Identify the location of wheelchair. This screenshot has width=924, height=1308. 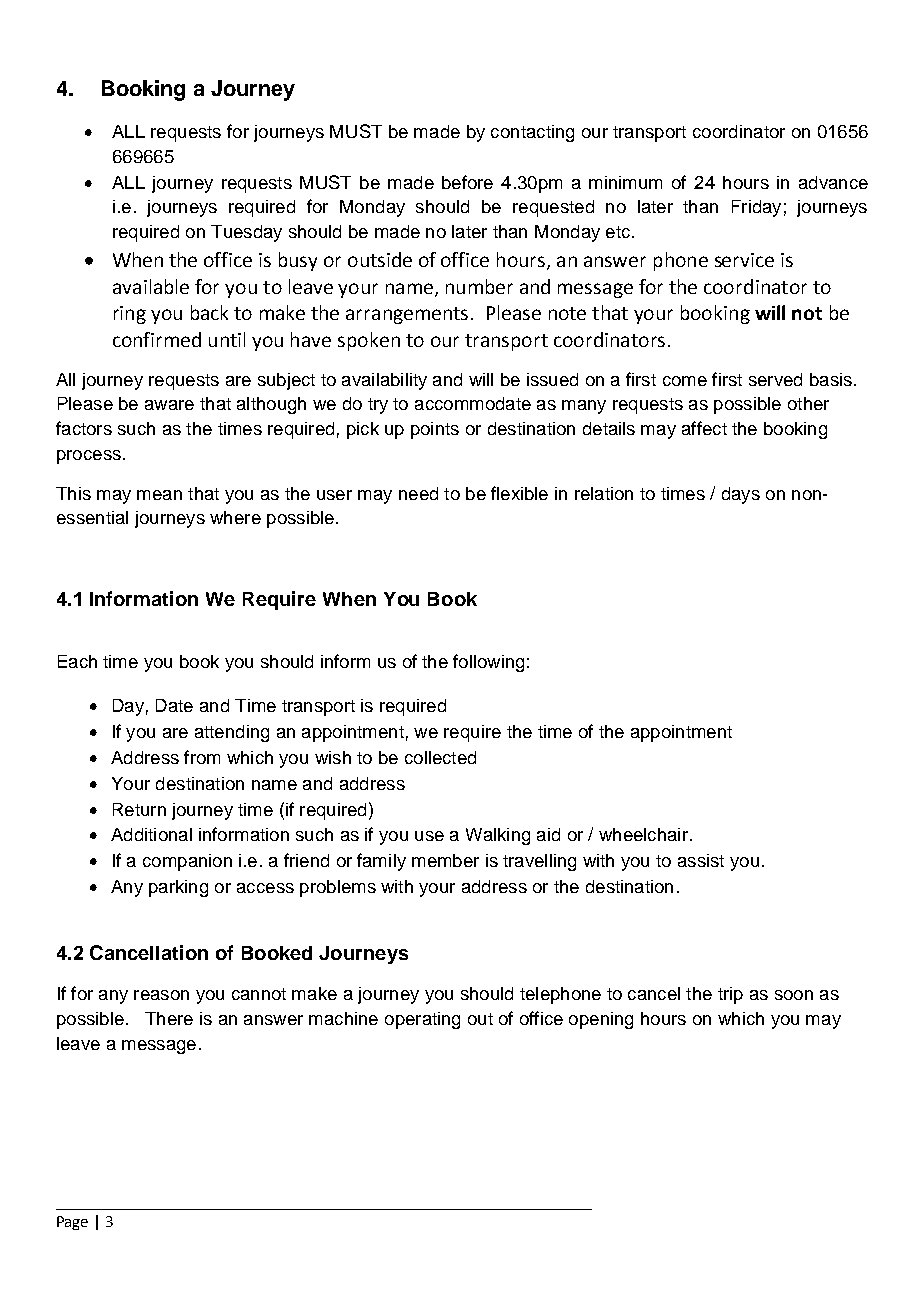
(643, 834).
